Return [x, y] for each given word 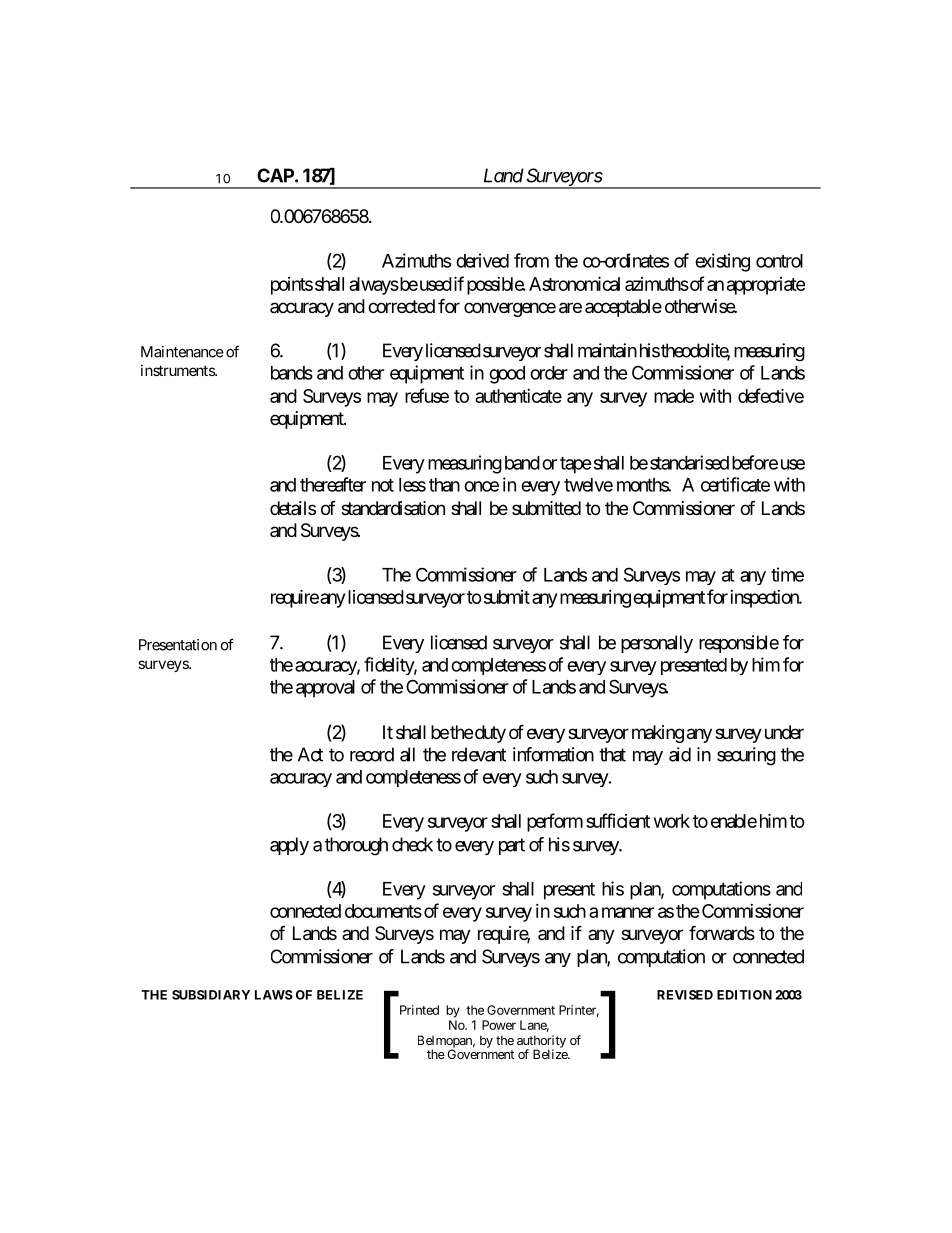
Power [499, 1025]
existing [722, 262]
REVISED [685, 995]
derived [482, 260]
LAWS [274, 995]
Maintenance [182, 352]
